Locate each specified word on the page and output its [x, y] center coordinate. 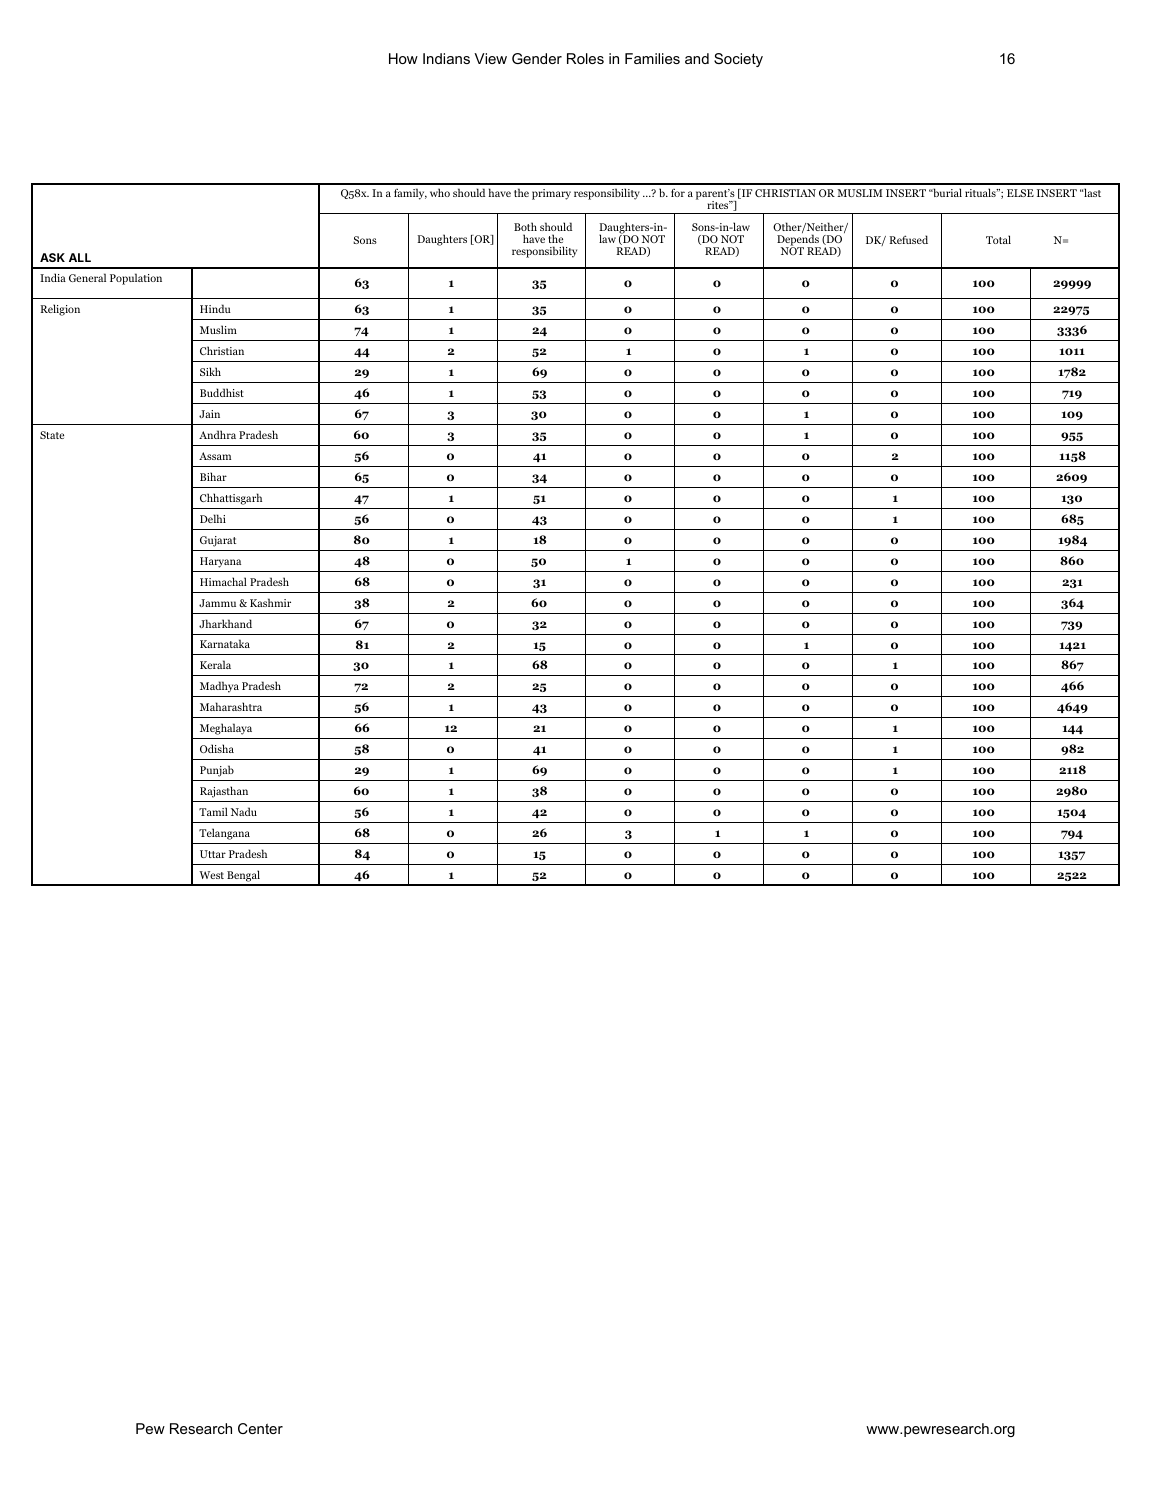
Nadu [244, 811]
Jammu [217, 603]
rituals [981, 192]
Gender [537, 58]
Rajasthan [224, 792]
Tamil [213, 811]
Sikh [210, 371]
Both [525, 228]
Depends [799, 241]
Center [260, 1428]
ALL [80, 257]
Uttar [213, 854]
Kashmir [270, 602]
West [211, 875]
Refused [908, 239]
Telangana [224, 834]
